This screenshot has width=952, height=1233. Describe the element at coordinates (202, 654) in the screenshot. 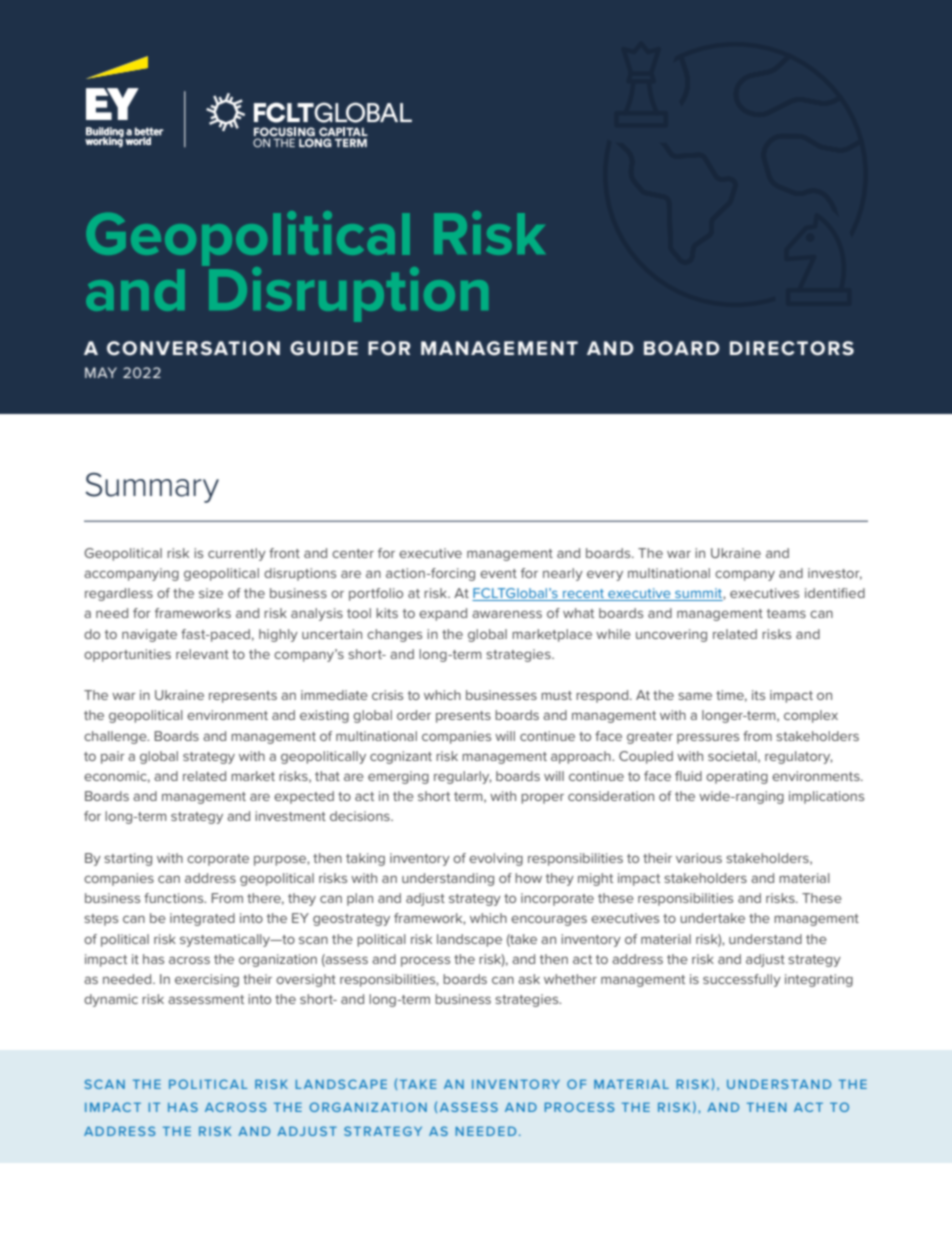

I see `relevant` at that location.
